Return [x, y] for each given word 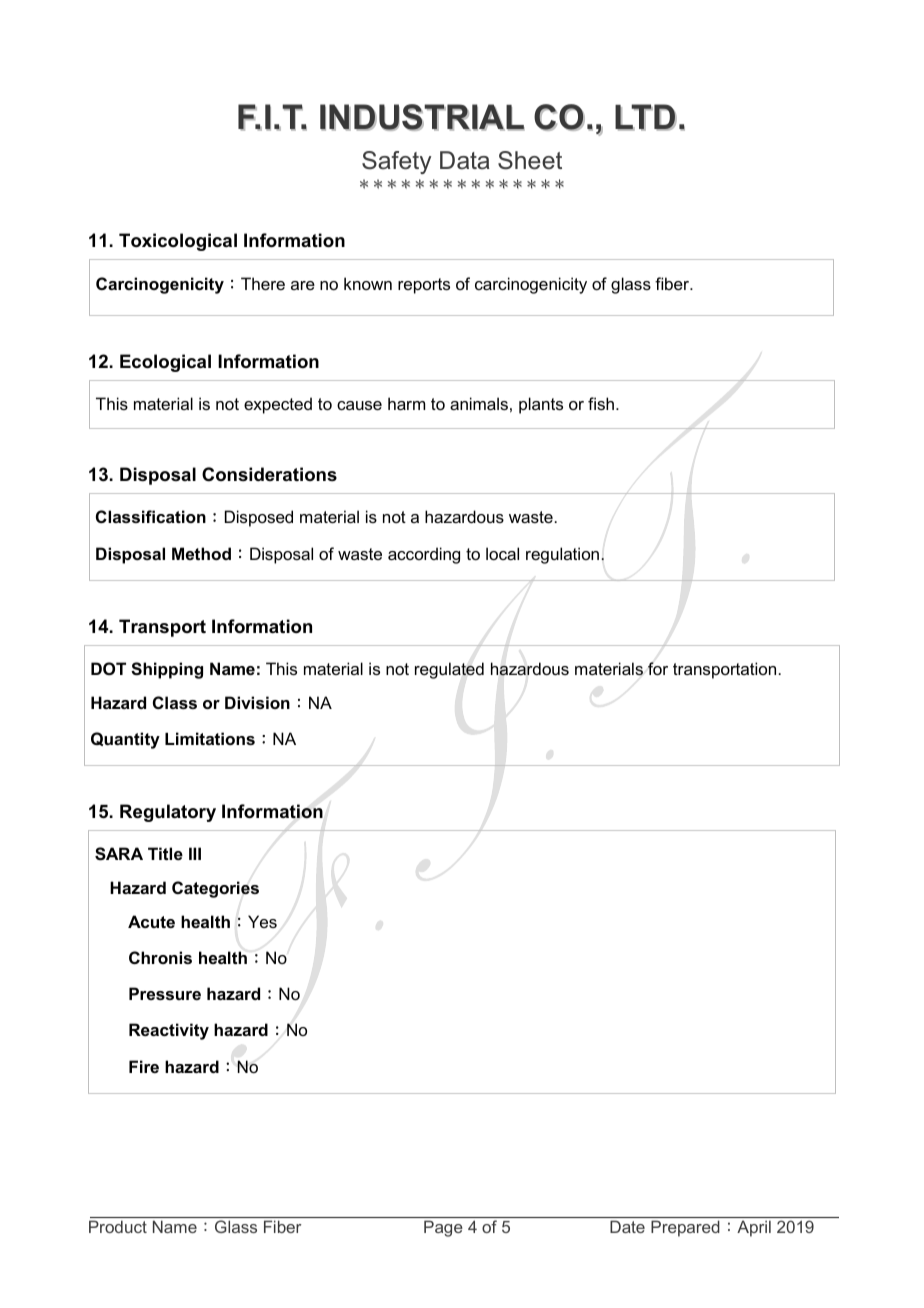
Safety [396, 162]
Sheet [530, 160]
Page [443, 1228]
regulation [564, 555]
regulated [449, 670]
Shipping [167, 670]
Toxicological [178, 242]
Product [118, 1226]
